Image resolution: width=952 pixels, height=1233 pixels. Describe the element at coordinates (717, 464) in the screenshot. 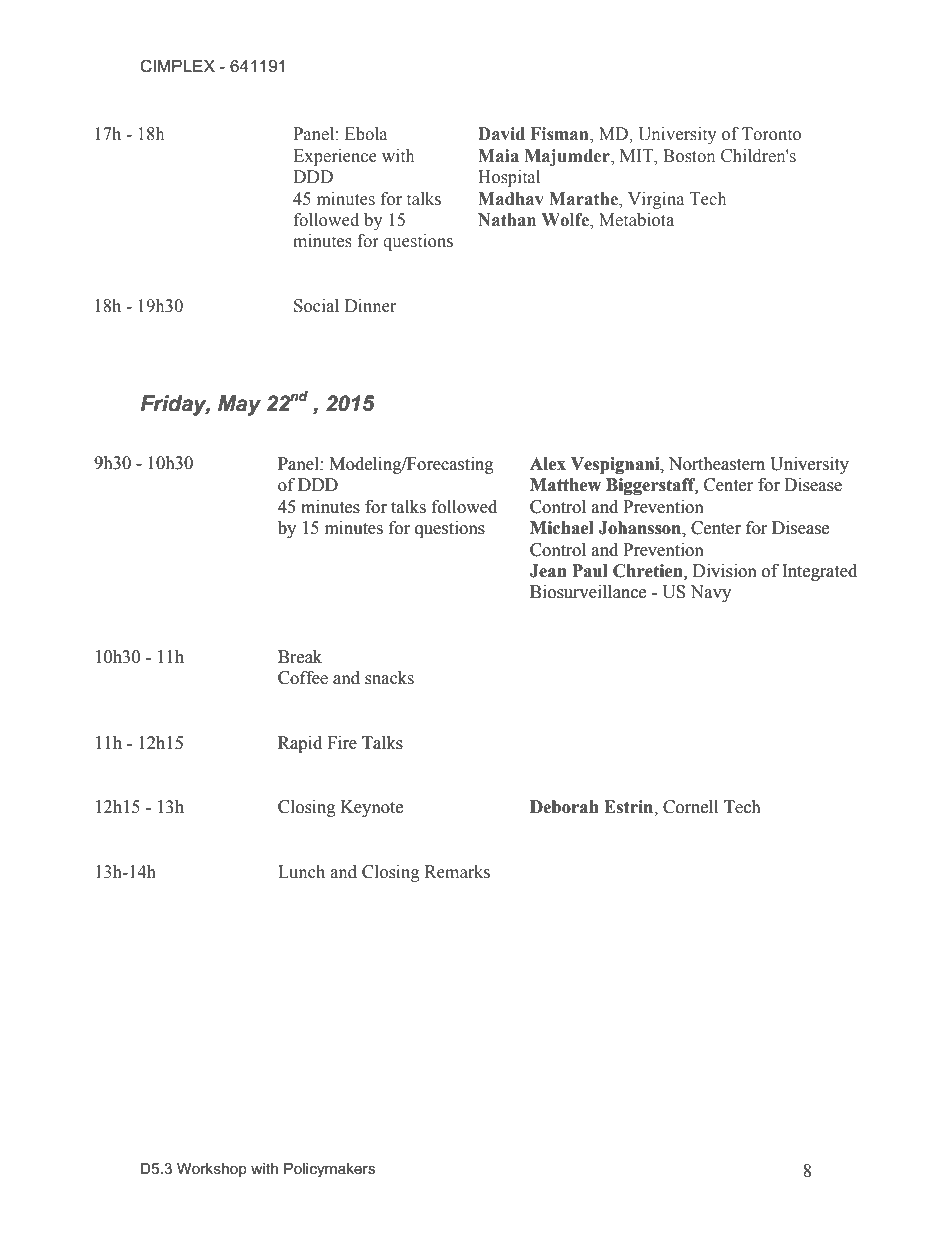

I see `Northeastern` at that location.
